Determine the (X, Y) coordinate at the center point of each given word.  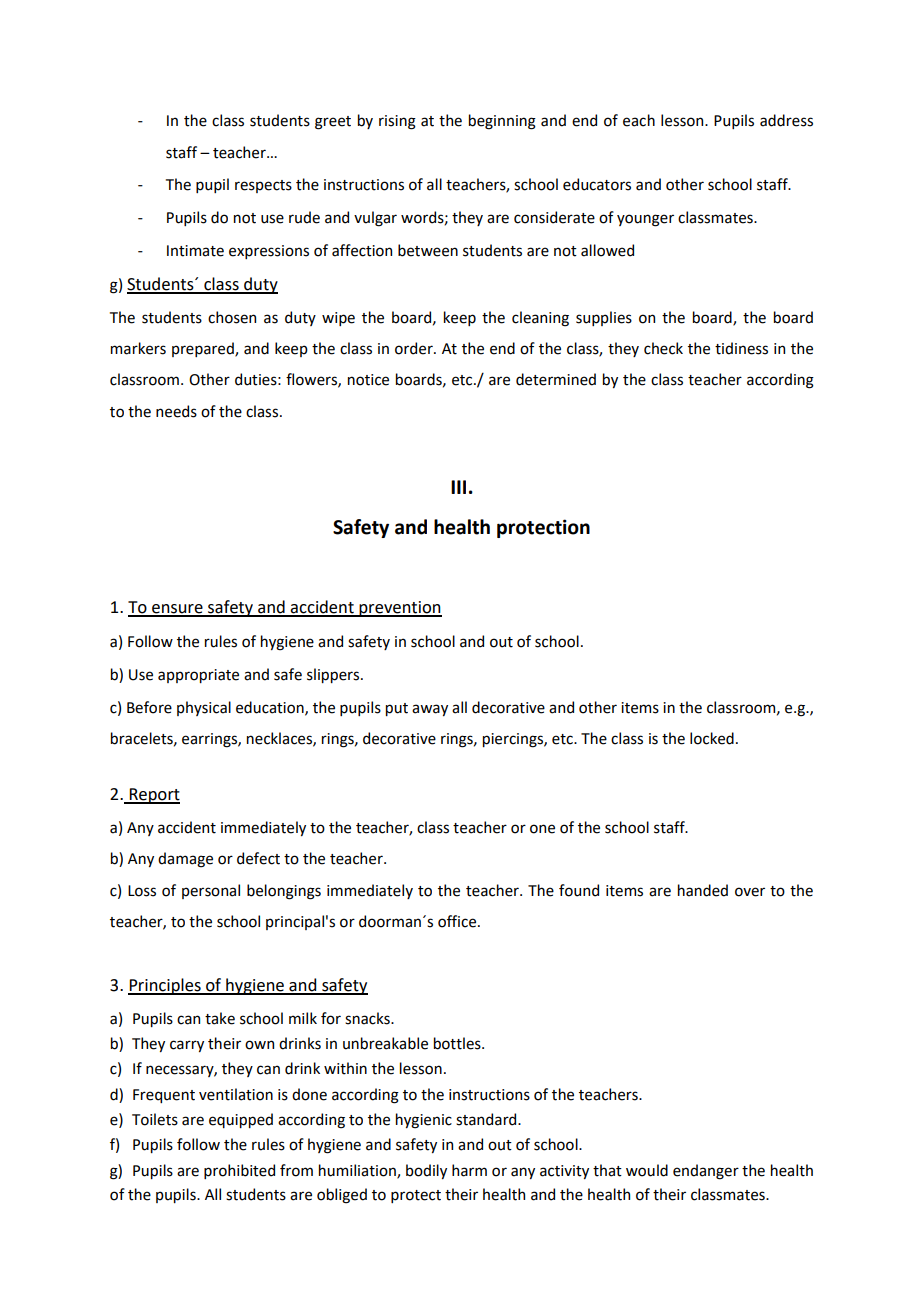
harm (469, 1170)
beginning (502, 122)
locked (712, 738)
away (430, 710)
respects (263, 186)
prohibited (239, 1171)
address (786, 120)
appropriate (198, 676)
